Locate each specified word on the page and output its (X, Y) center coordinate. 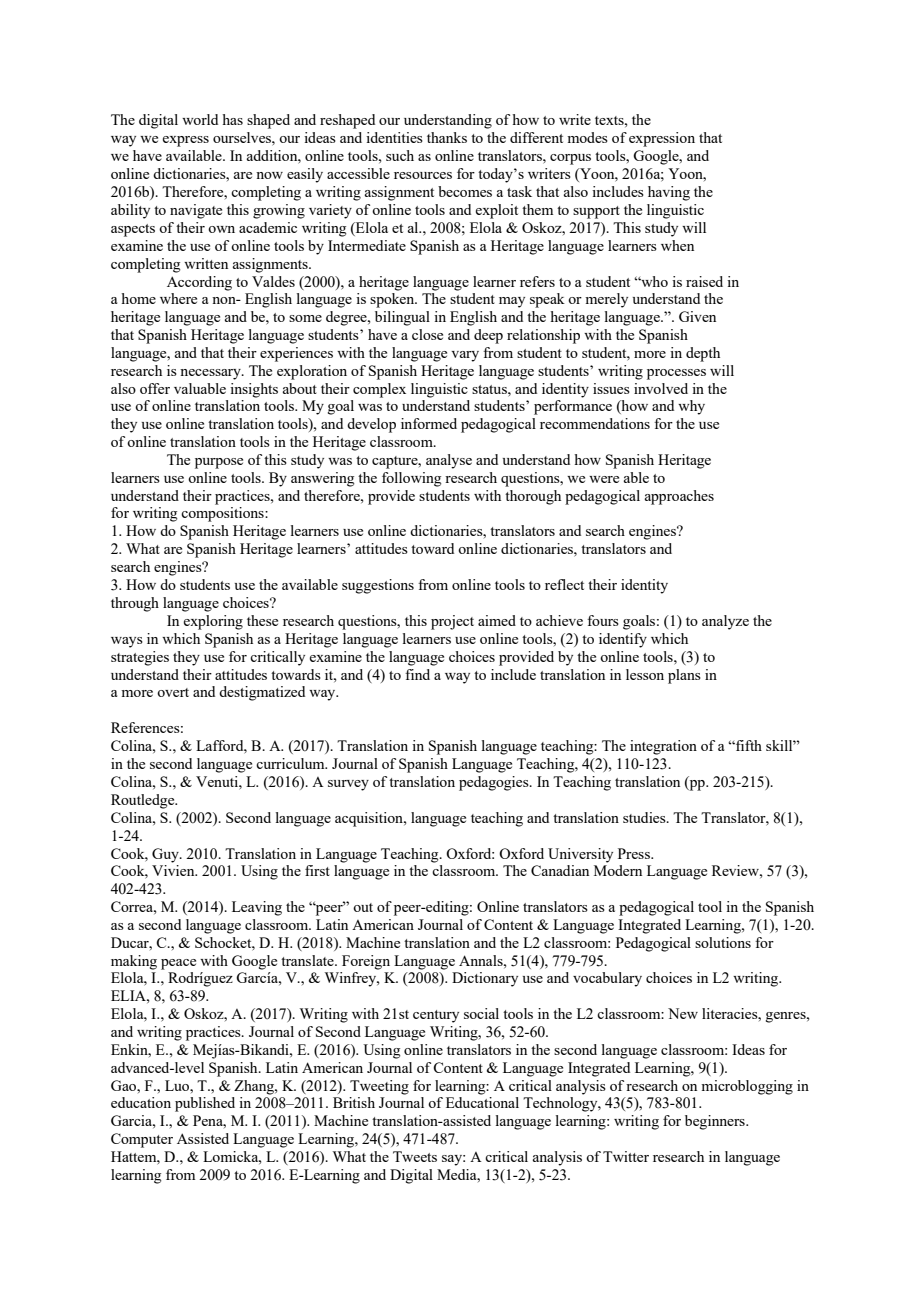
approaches (679, 497)
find (417, 674)
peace (178, 964)
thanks (447, 137)
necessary (211, 374)
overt (173, 692)
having (669, 193)
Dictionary (485, 979)
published (205, 1104)
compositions (223, 514)
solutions (723, 942)
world (200, 119)
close (427, 334)
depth (703, 354)
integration (663, 747)
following (412, 479)
